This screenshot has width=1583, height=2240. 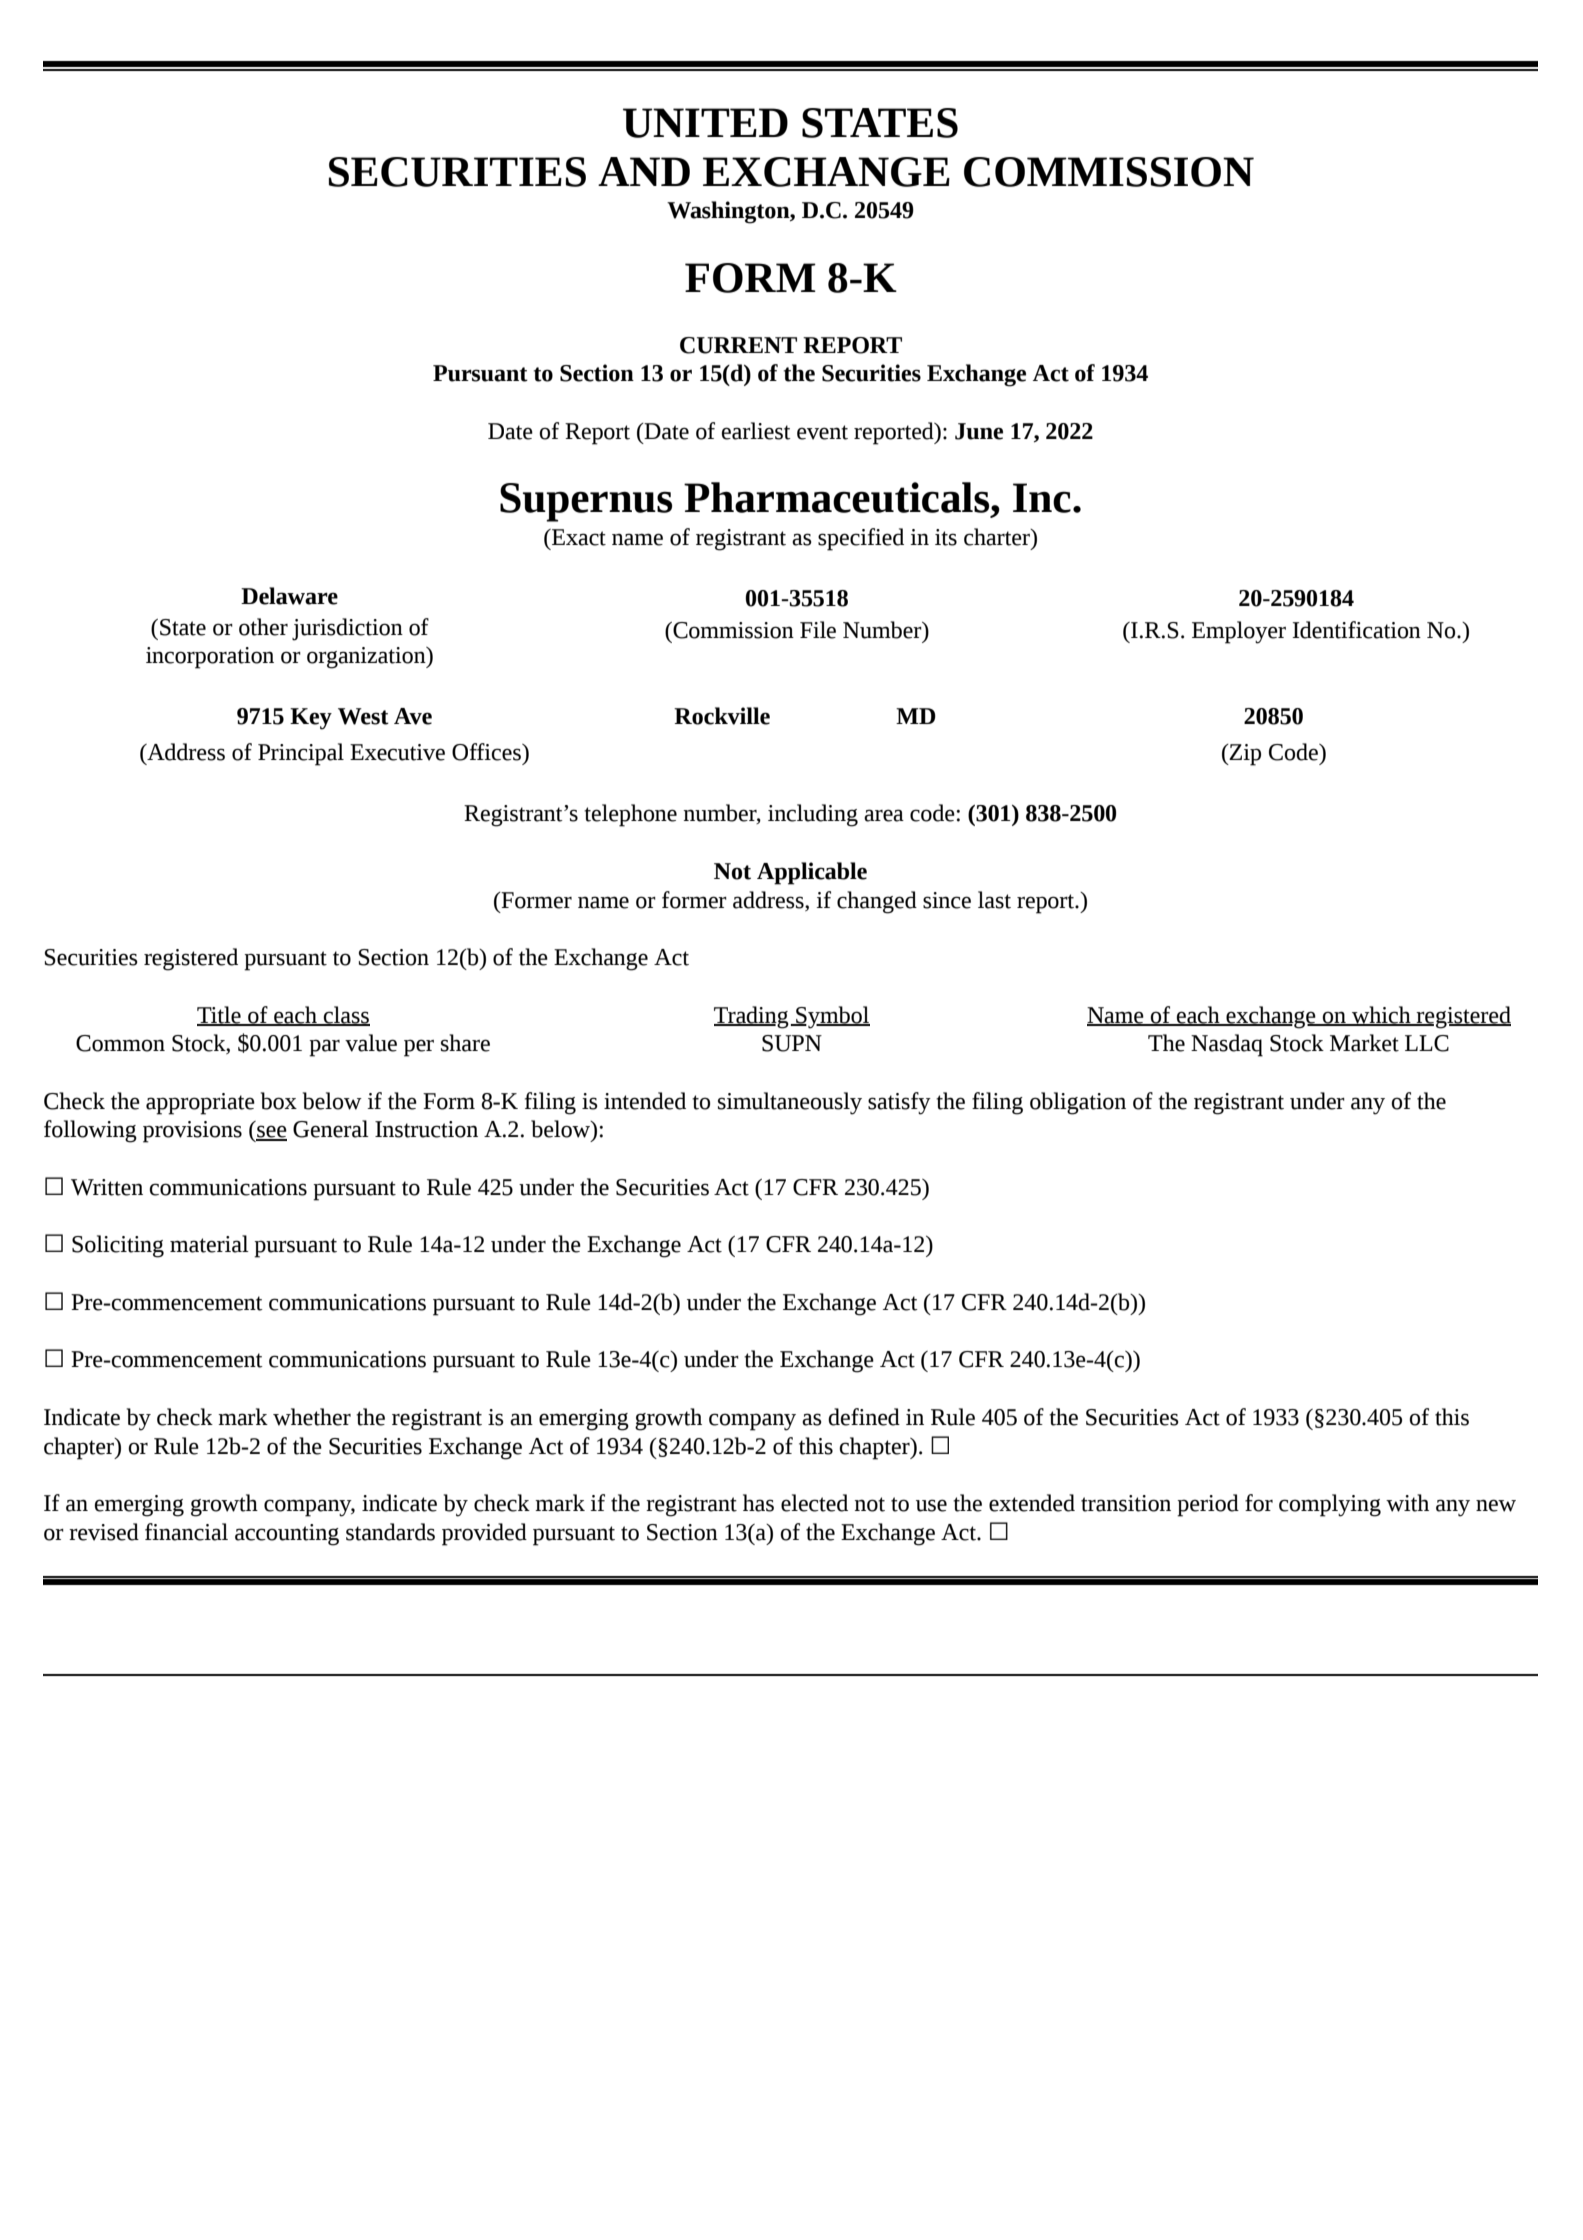 I want to click on see, so click(x=271, y=1132).
